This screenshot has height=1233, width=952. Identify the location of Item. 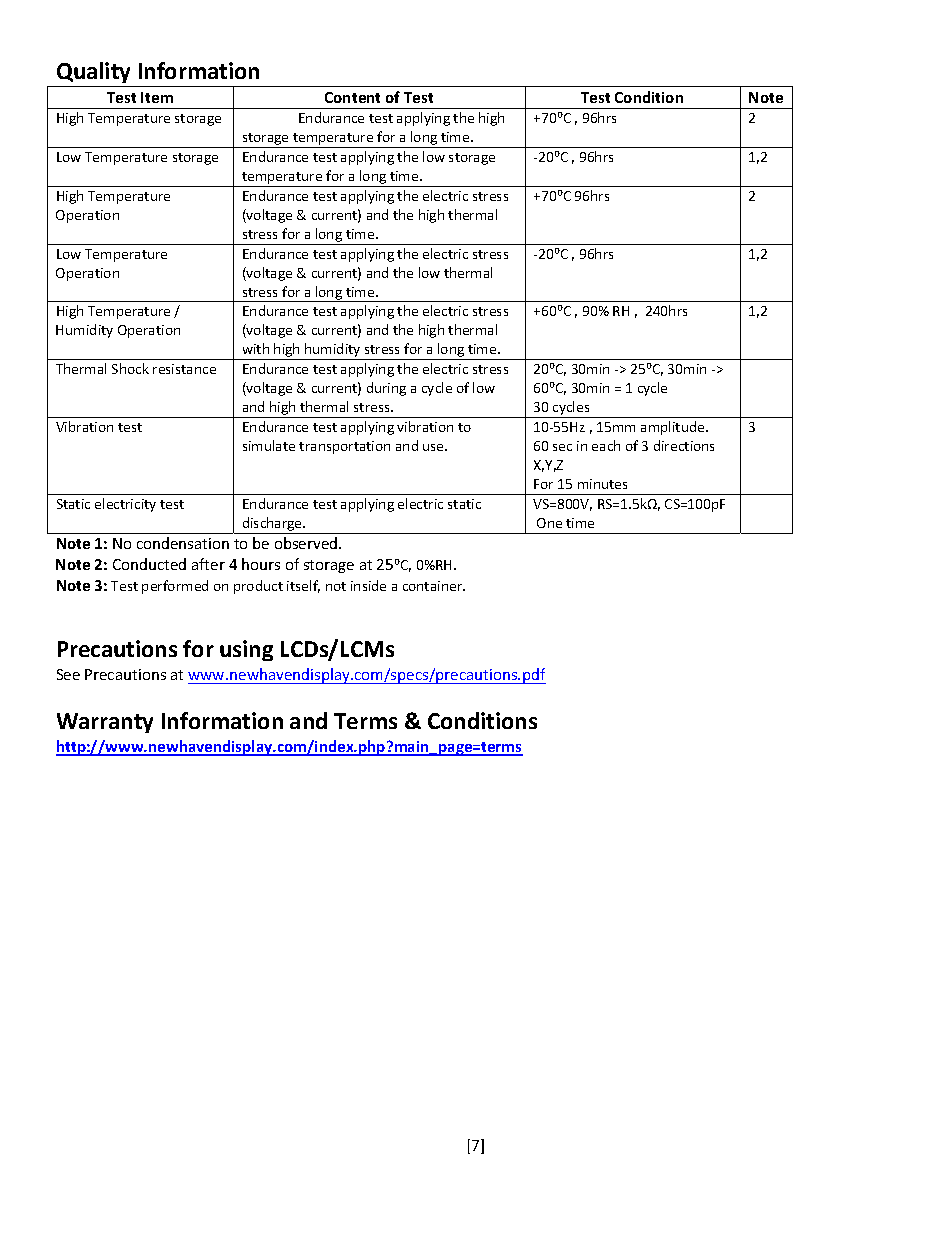
(157, 97).
